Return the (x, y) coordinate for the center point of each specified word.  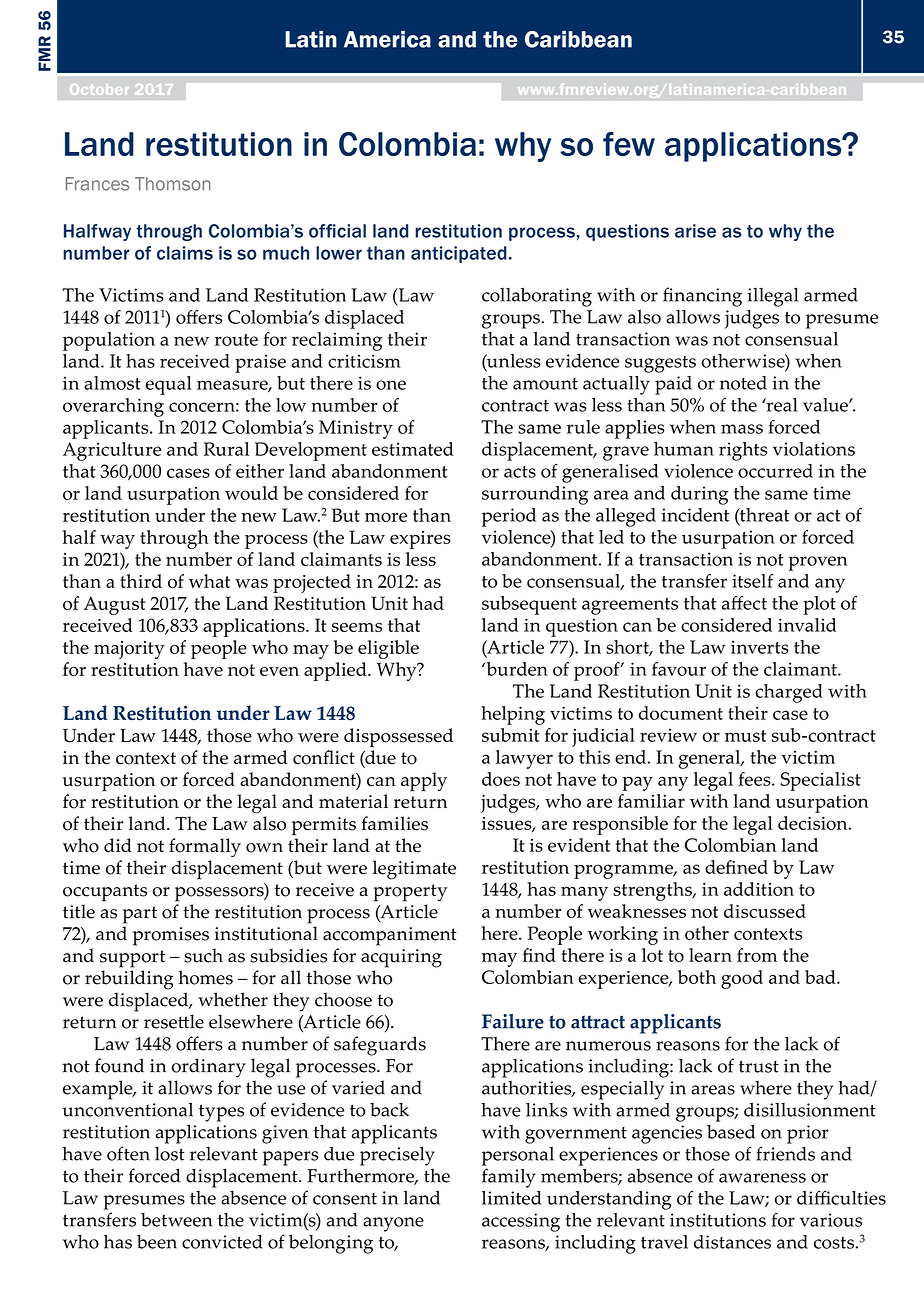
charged (789, 693)
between (176, 1220)
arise (695, 231)
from (757, 955)
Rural (226, 449)
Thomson (172, 184)
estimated (413, 449)
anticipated (459, 254)
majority (129, 650)
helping (513, 715)
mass (742, 429)
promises (171, 936)
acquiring (401, 958)
